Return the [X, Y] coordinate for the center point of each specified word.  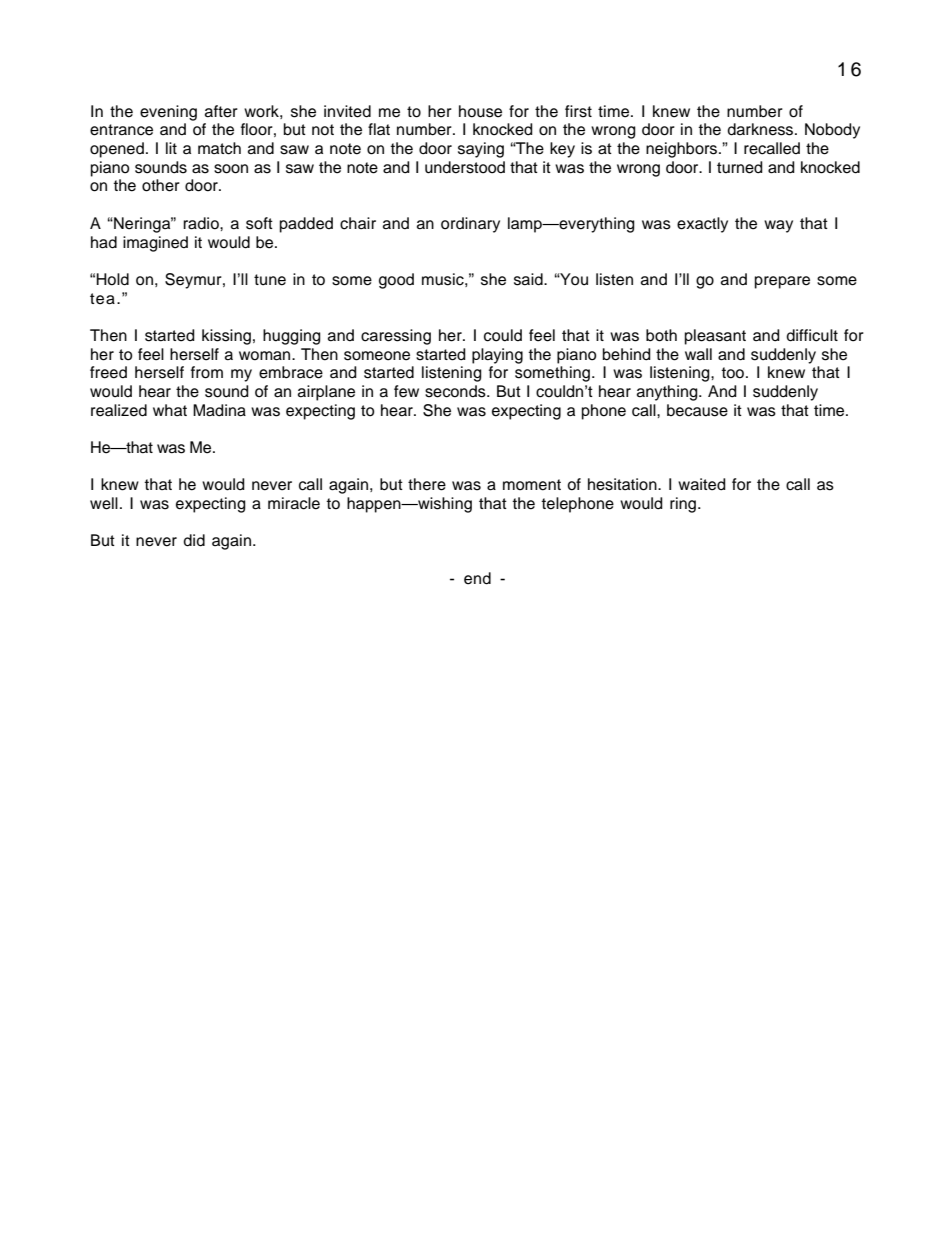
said [529, 279]
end [477, 578]
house [480, 111]
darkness [761, 129]
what [170, 410]
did [194, 540]
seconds [456, 391]
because [697, 410]
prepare [782, 282]
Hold [112, 279]
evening [168, 113]
